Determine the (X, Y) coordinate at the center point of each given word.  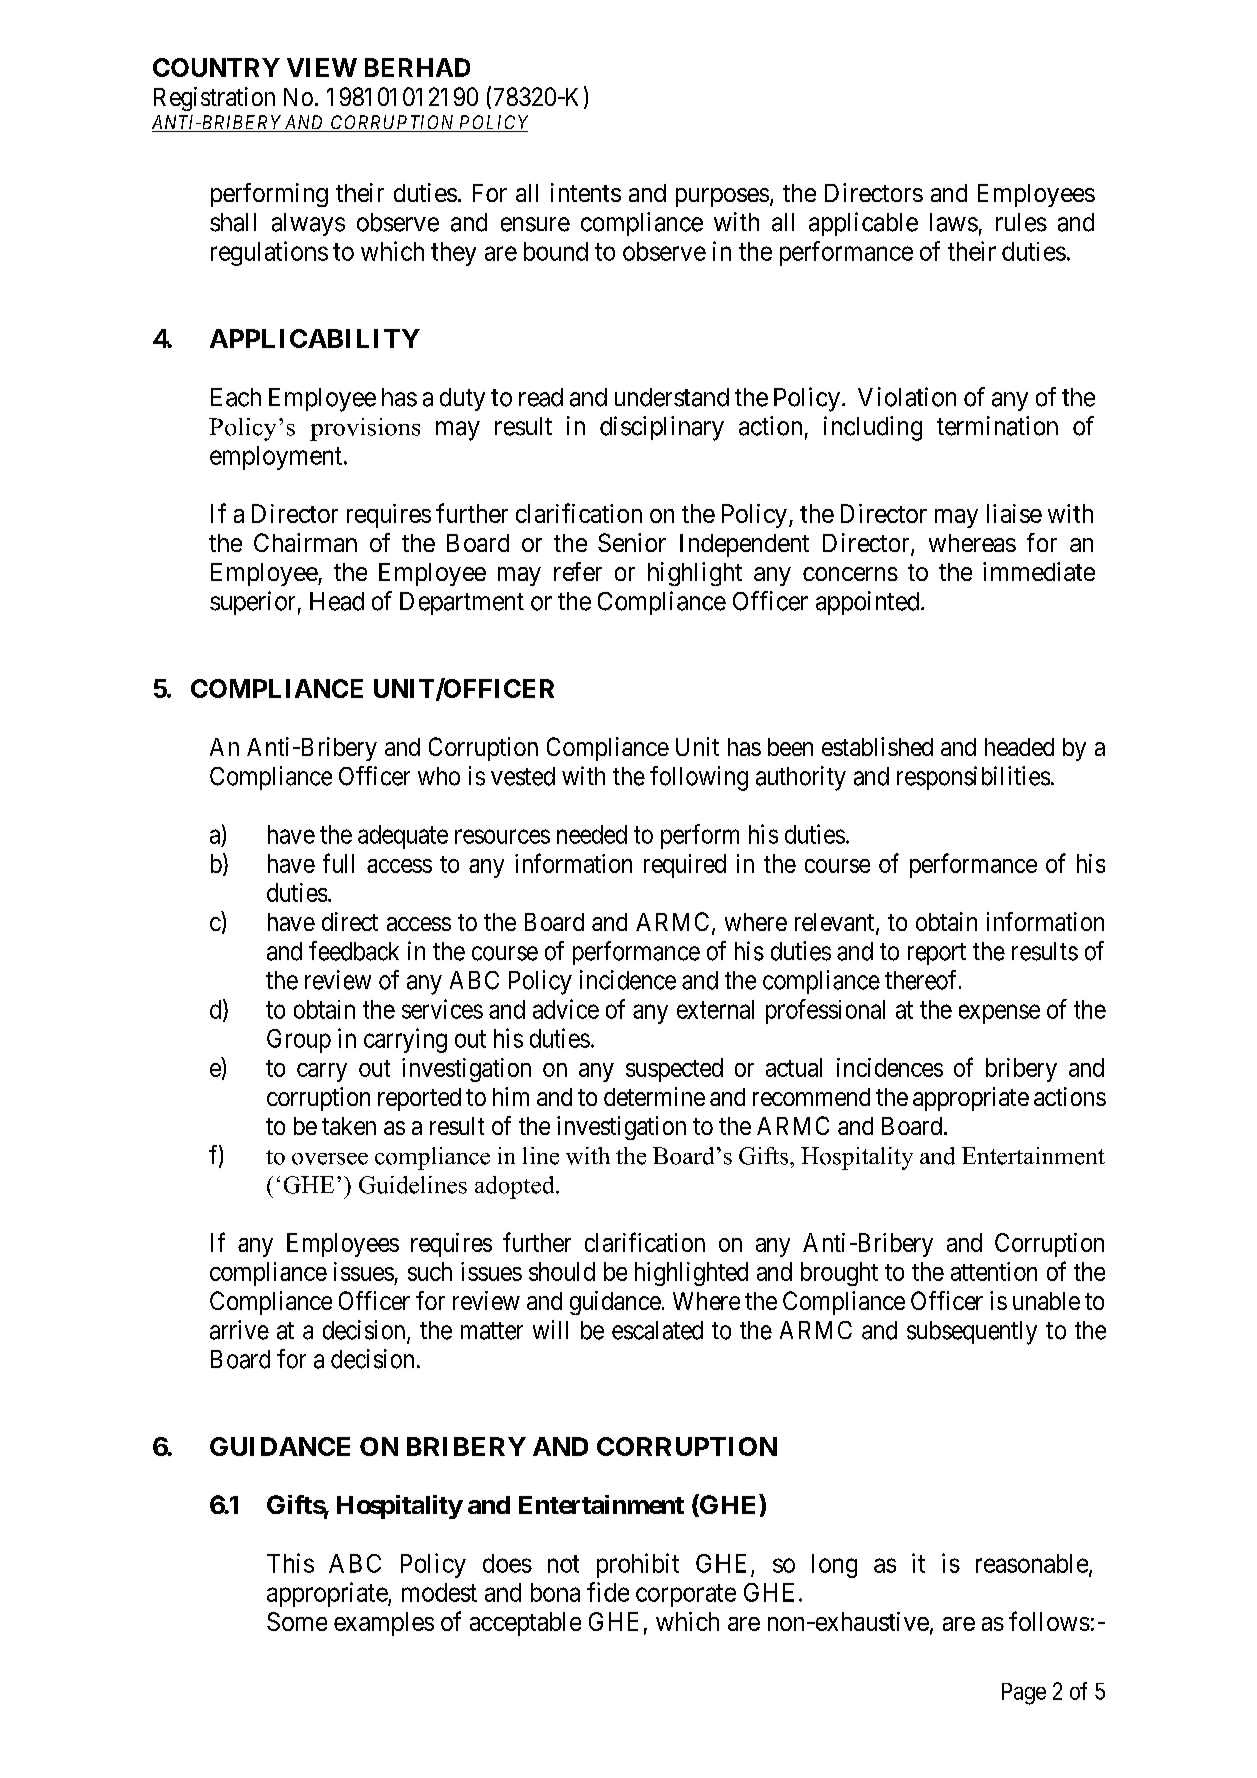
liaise (1014, 513)
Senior (632, 542)
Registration (214, 99)
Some (297, 1621)
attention (994, 1271)
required (685, 866)
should (562, 1271)
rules (1021, 222)
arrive (239, 1330)
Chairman (305, 542)
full (338, 863)
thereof (922, 980)
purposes (722, 197)
